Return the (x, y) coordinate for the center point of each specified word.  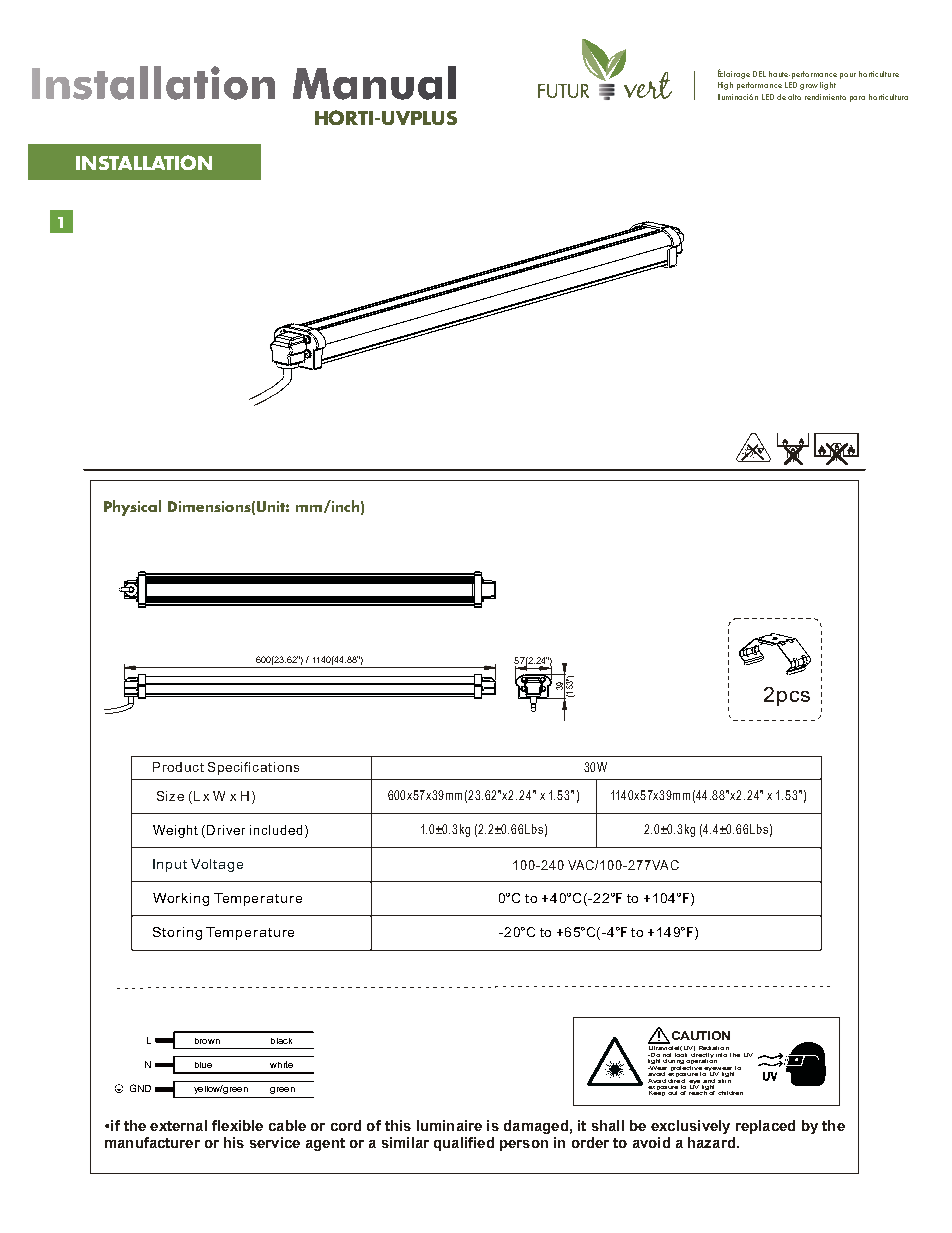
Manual (374, 83)
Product (178, 767)
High (725, 86)
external (178, 1125)
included (276, 830)
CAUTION (701, 1035)
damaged (536, 1127)
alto (794, 97)
